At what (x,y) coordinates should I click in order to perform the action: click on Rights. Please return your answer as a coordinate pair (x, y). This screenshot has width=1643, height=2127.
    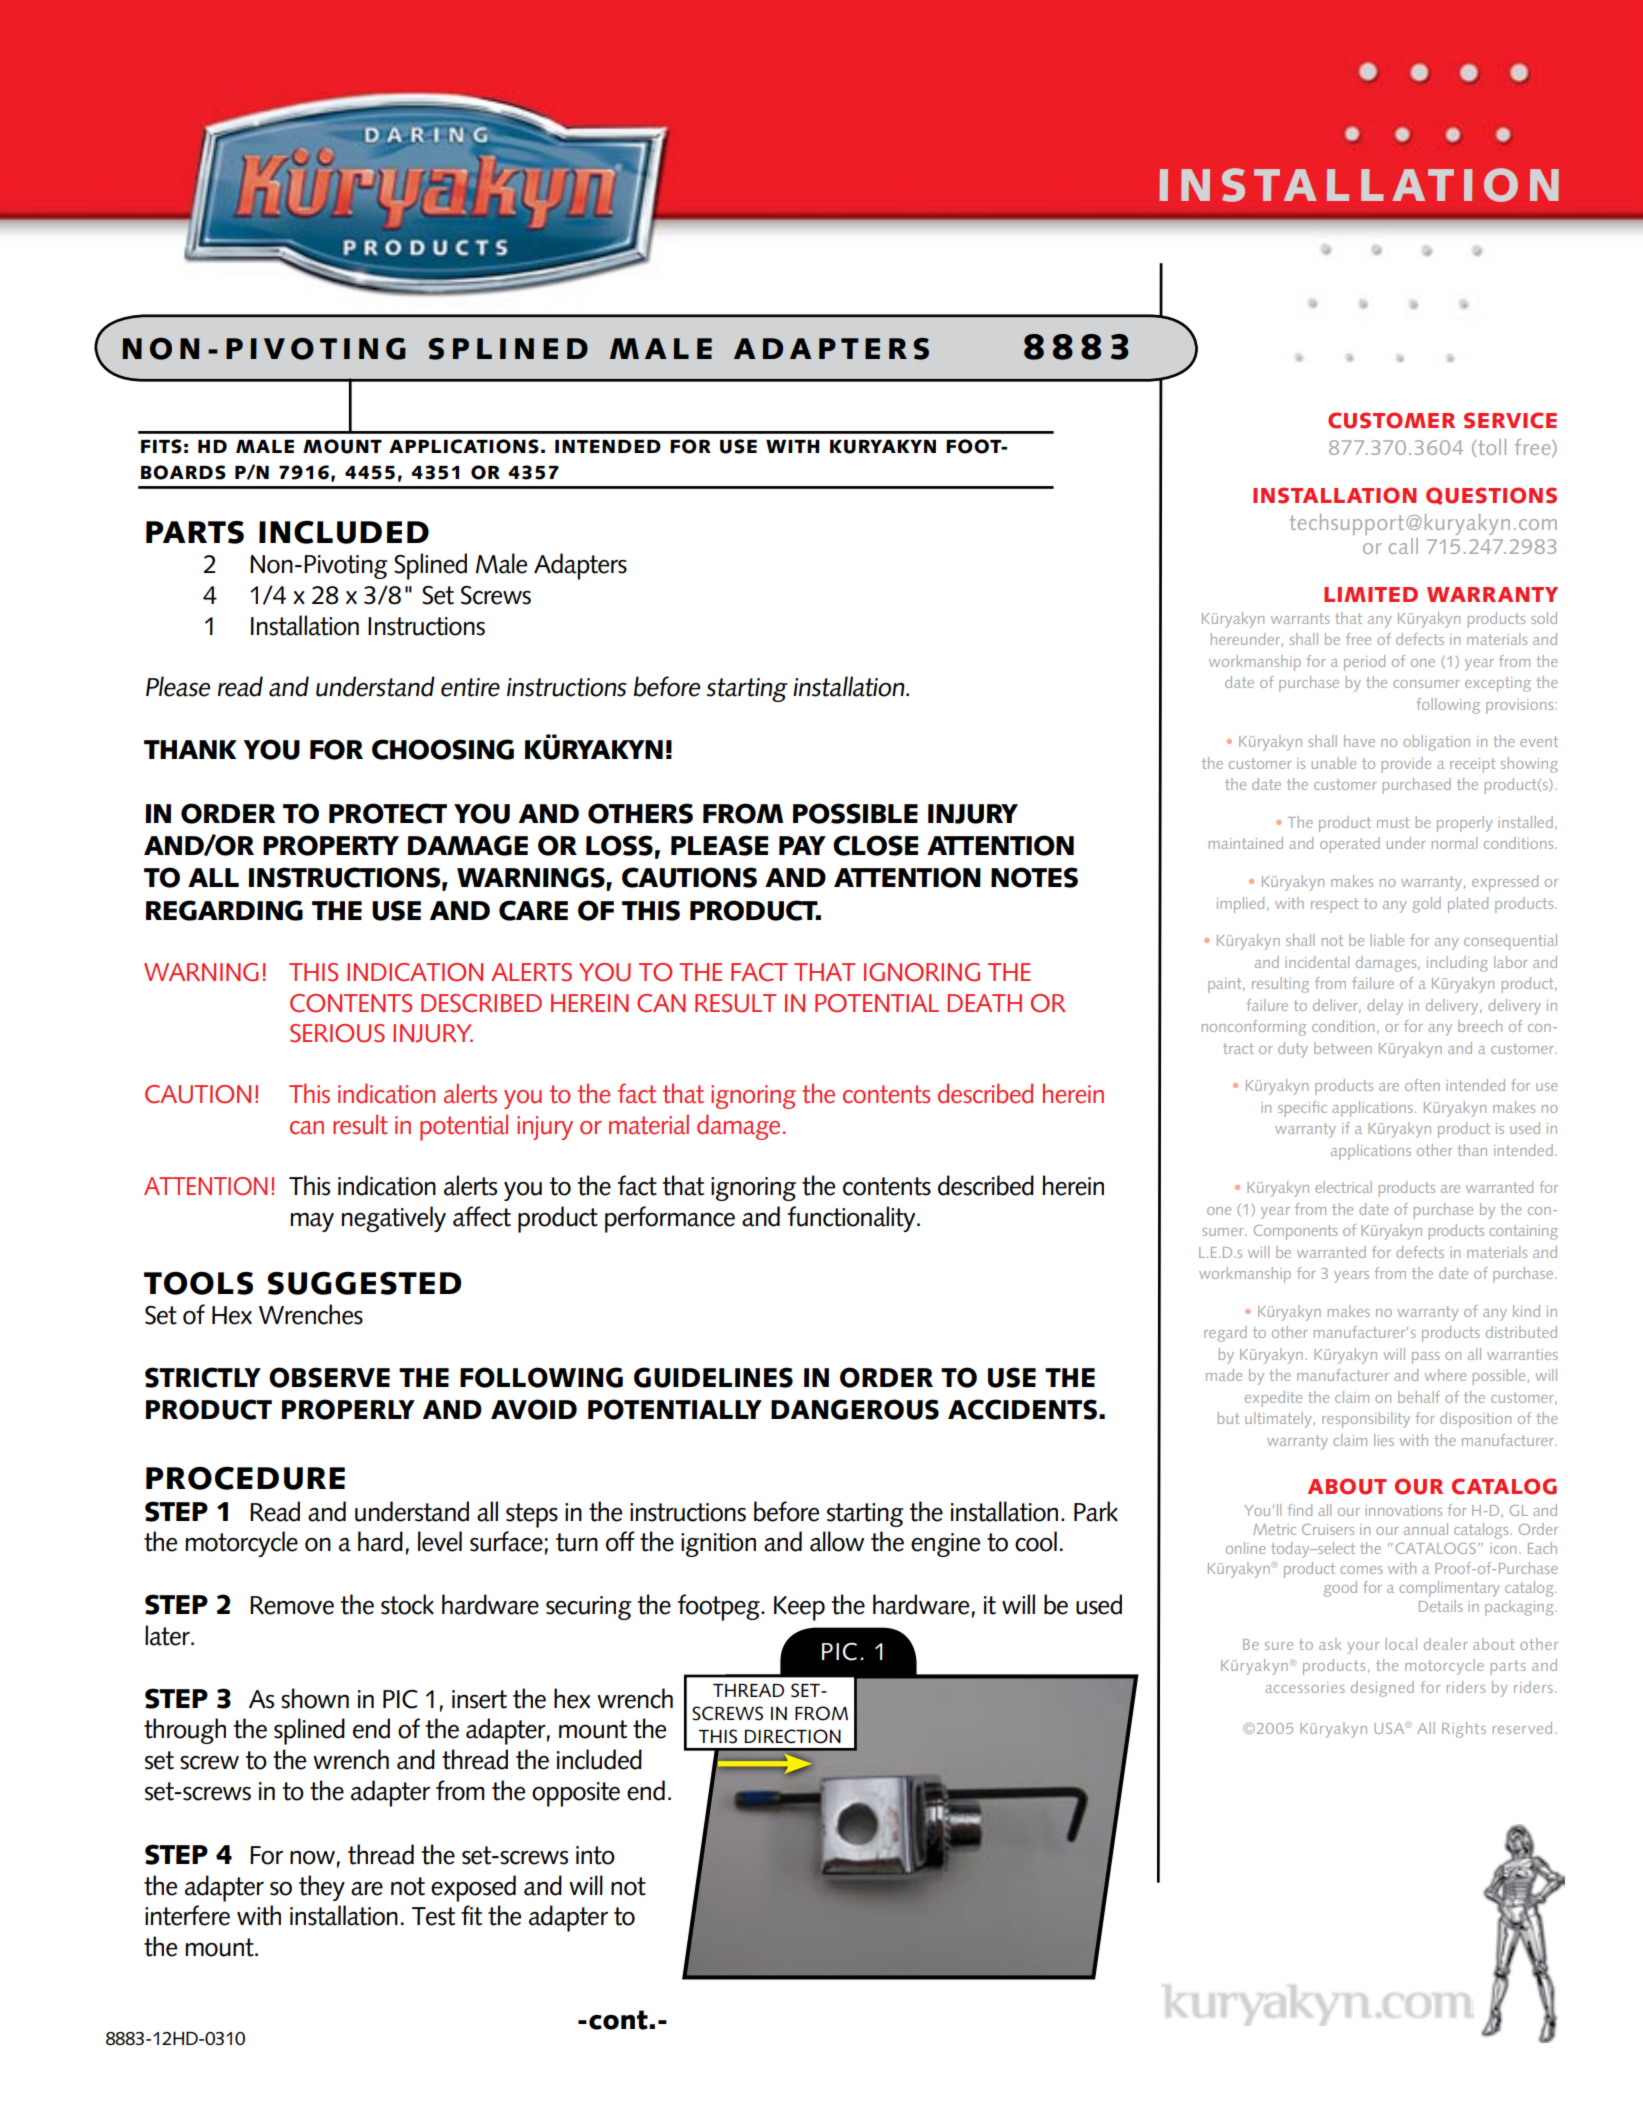
    Looking at the image, I should click on (1464, 1730).
